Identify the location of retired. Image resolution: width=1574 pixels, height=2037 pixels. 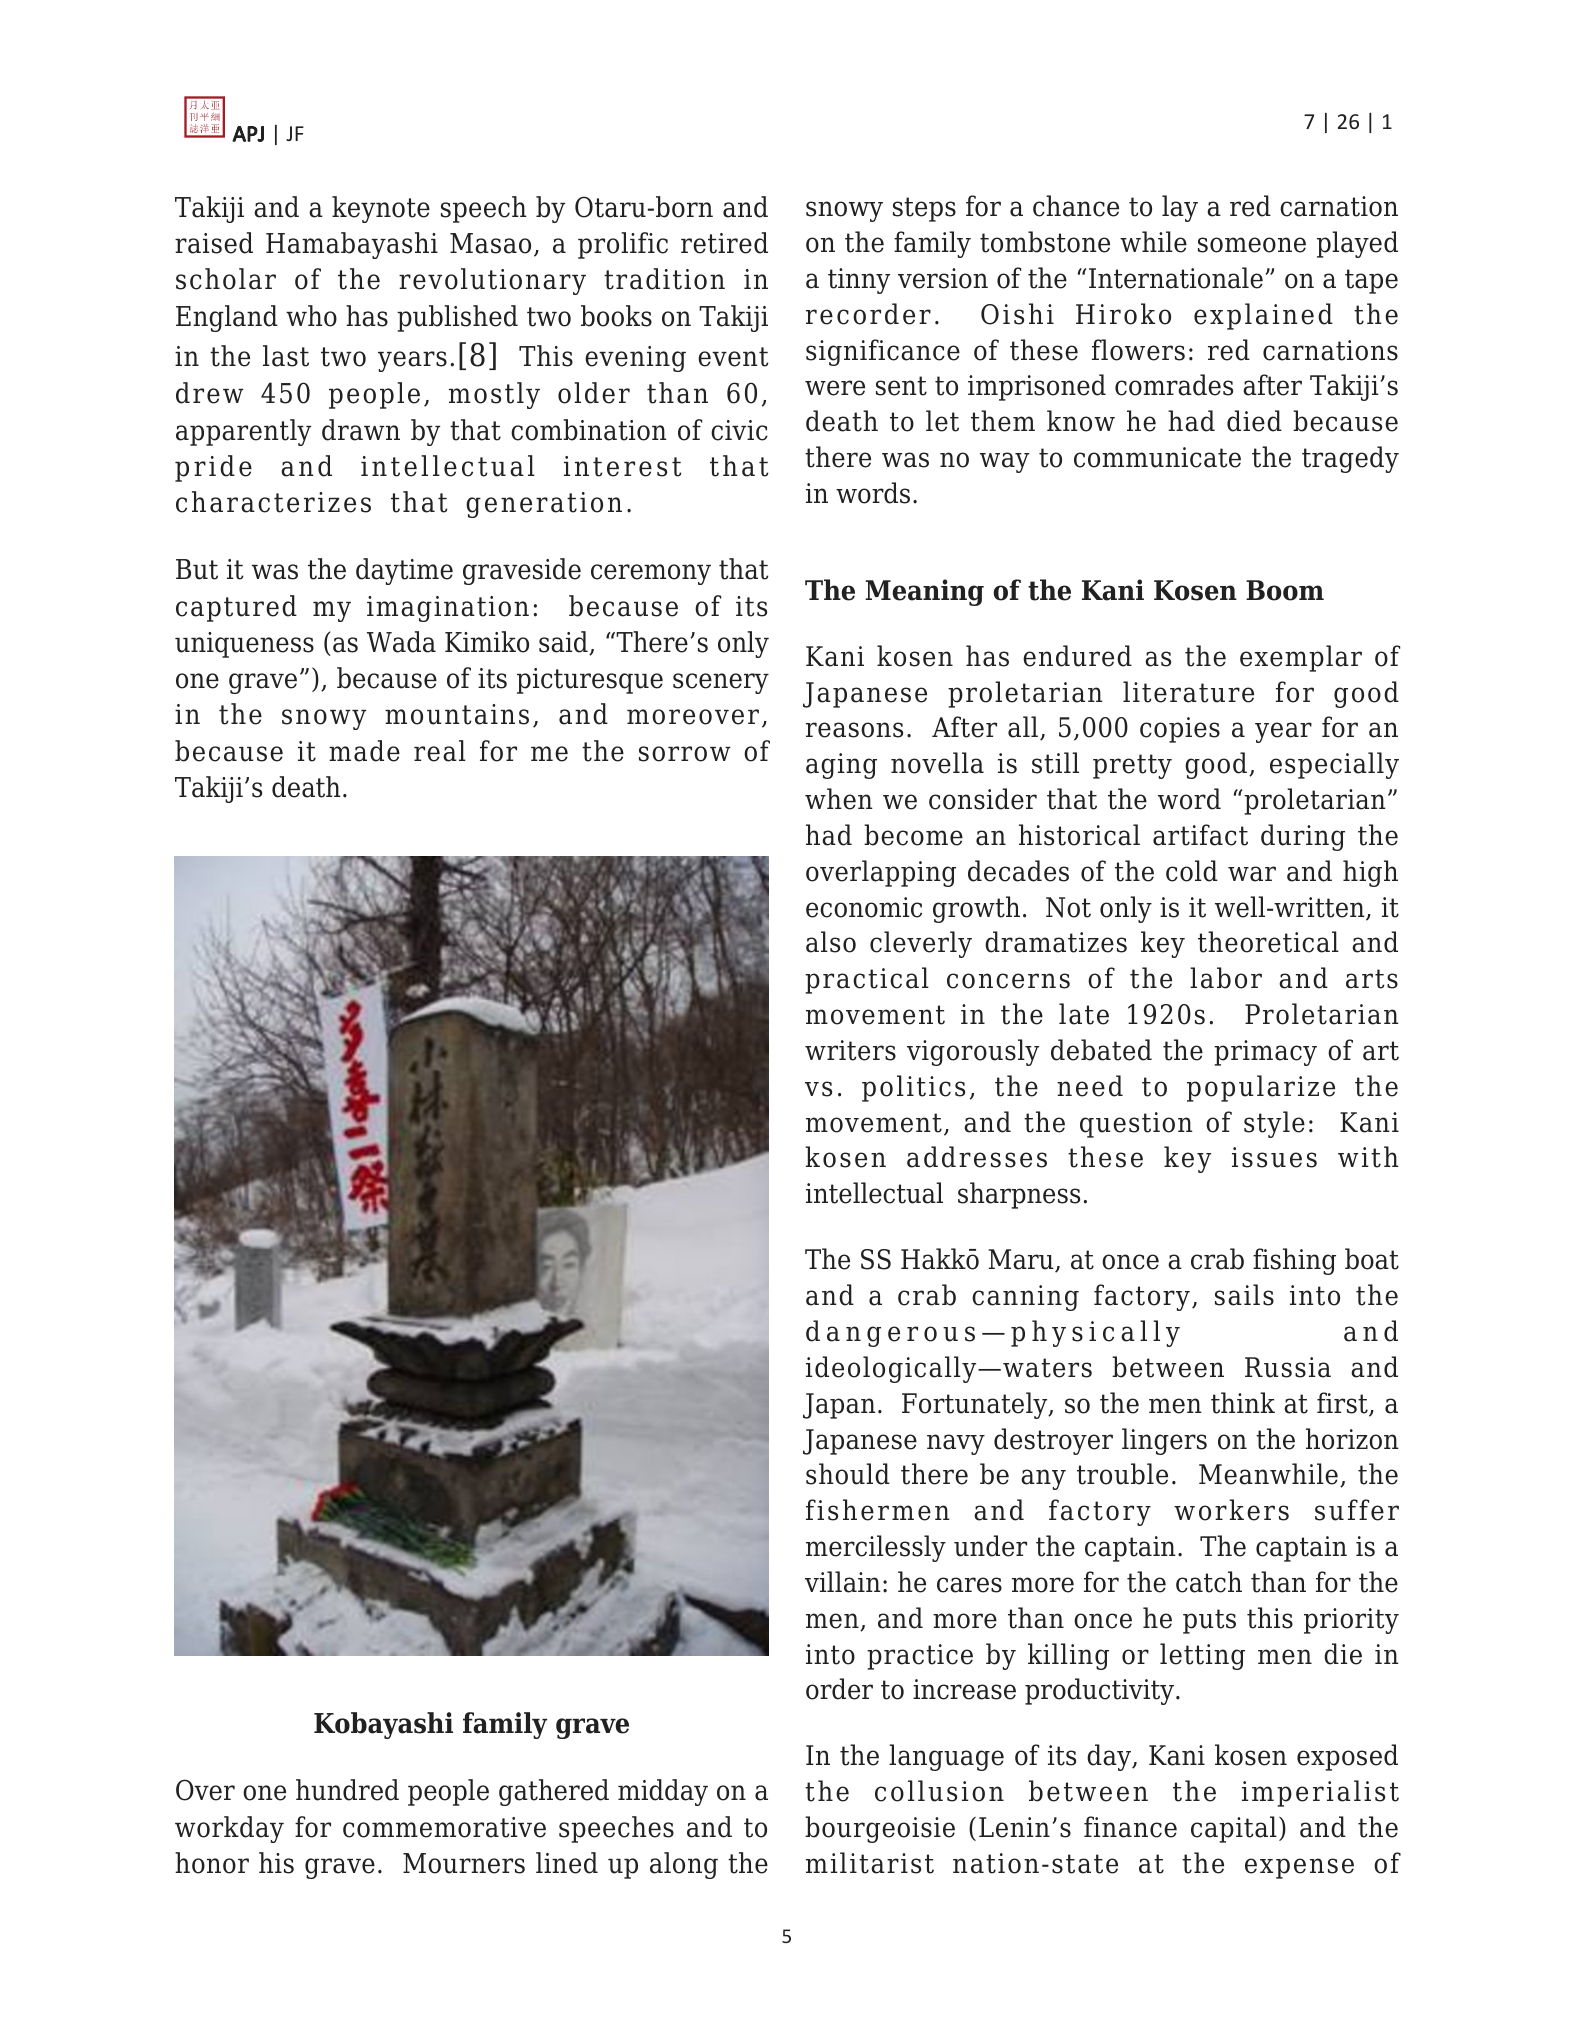
(724, 243).
